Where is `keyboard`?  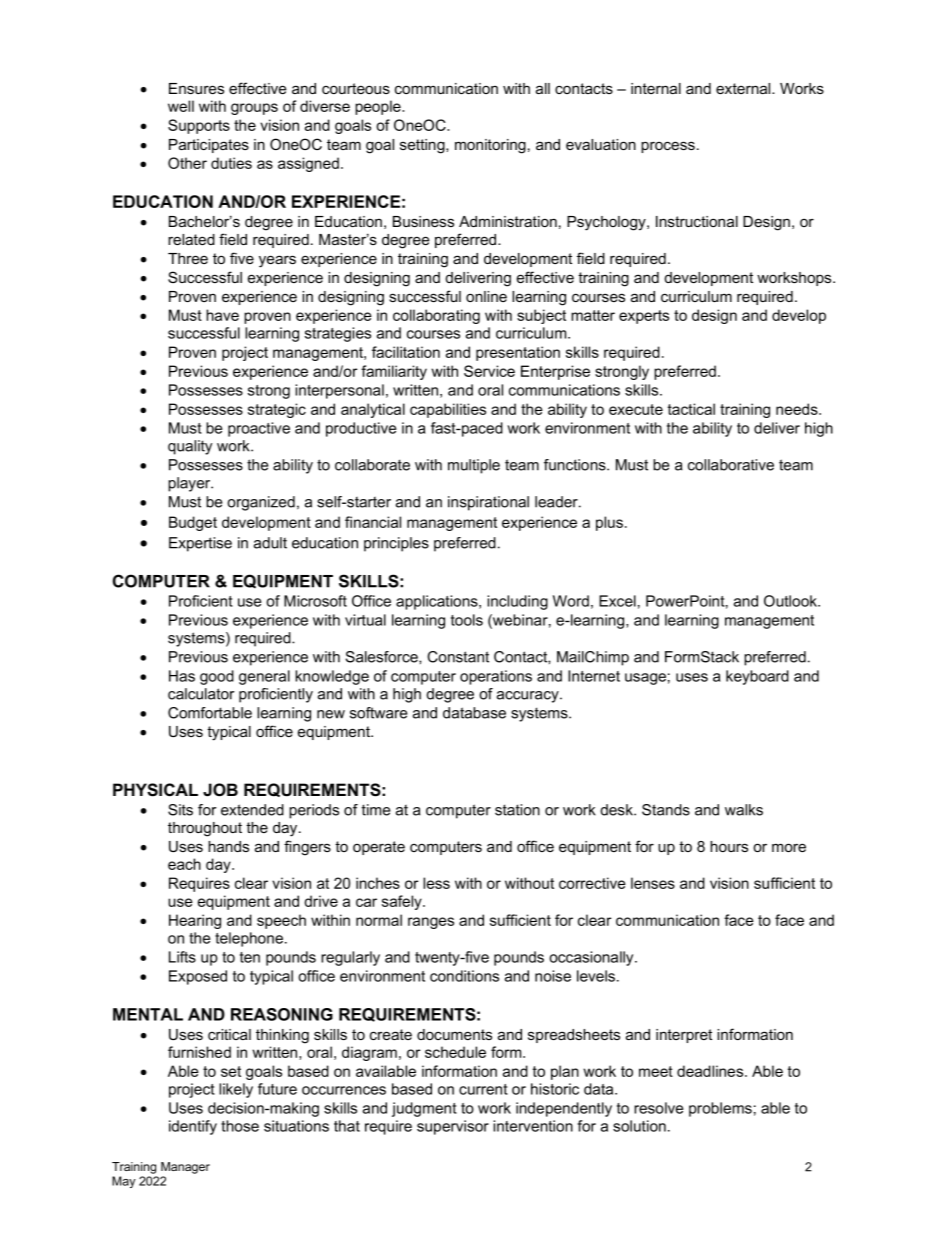
keyboard is located at coordinates (757, 677).
